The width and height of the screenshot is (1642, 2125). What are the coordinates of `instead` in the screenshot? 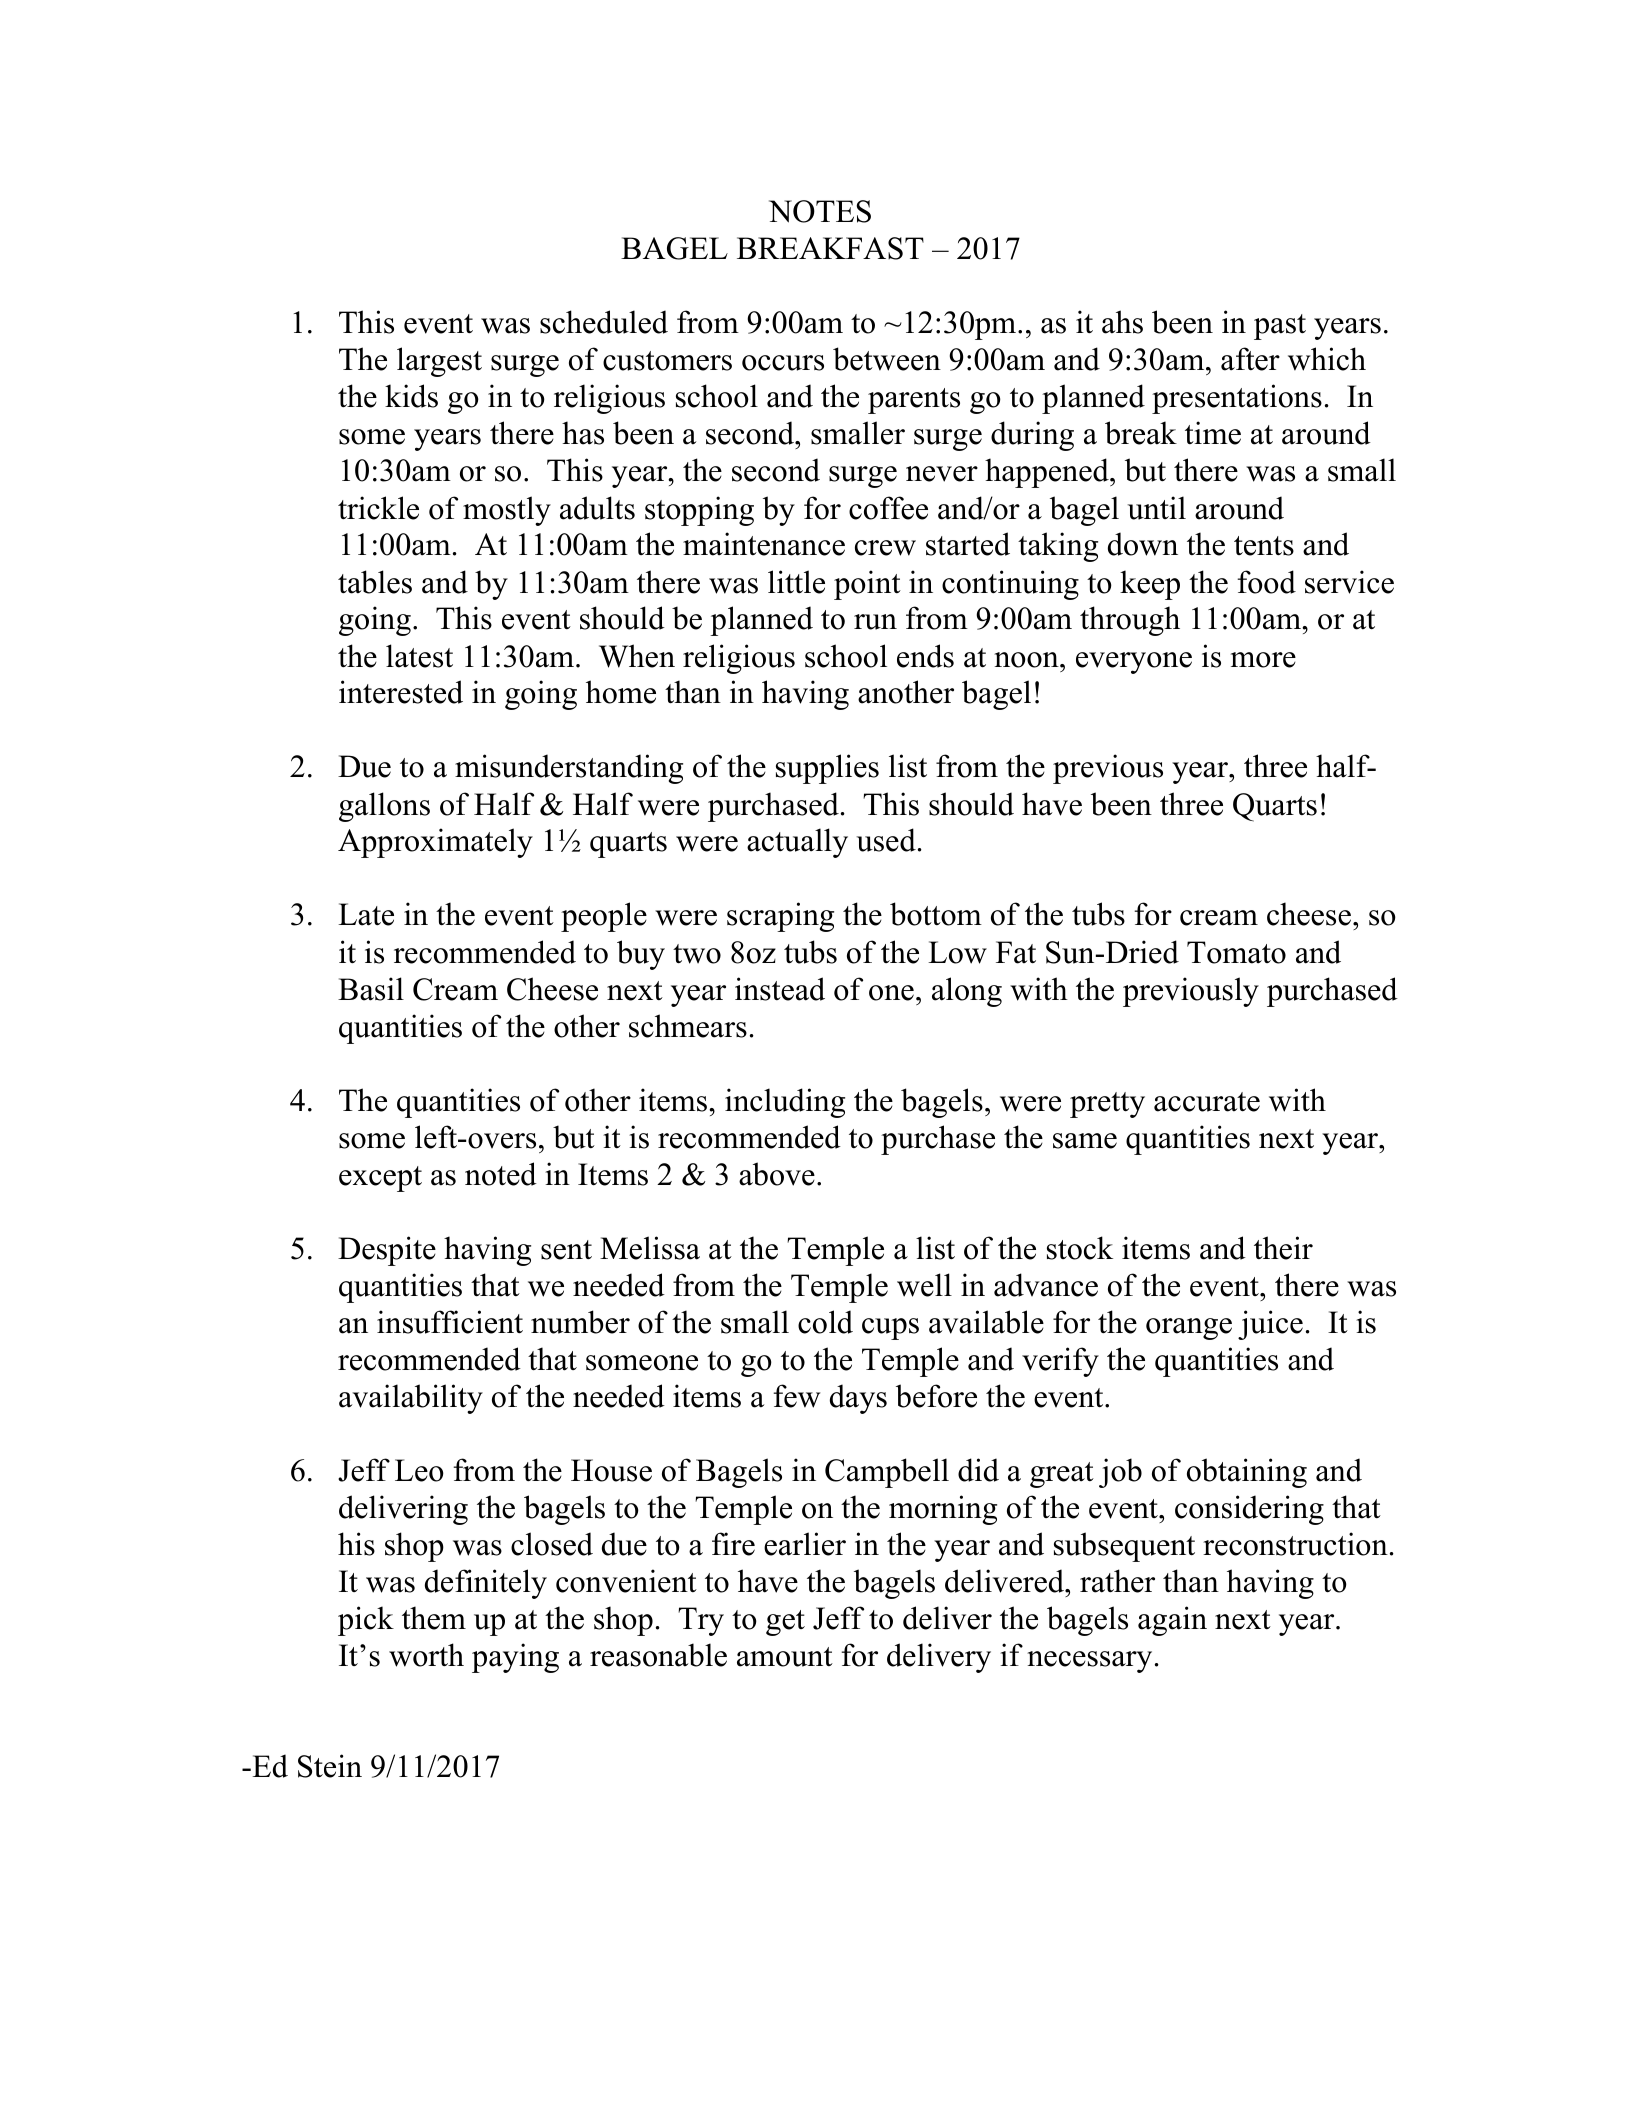 It's located at (780, 989).
